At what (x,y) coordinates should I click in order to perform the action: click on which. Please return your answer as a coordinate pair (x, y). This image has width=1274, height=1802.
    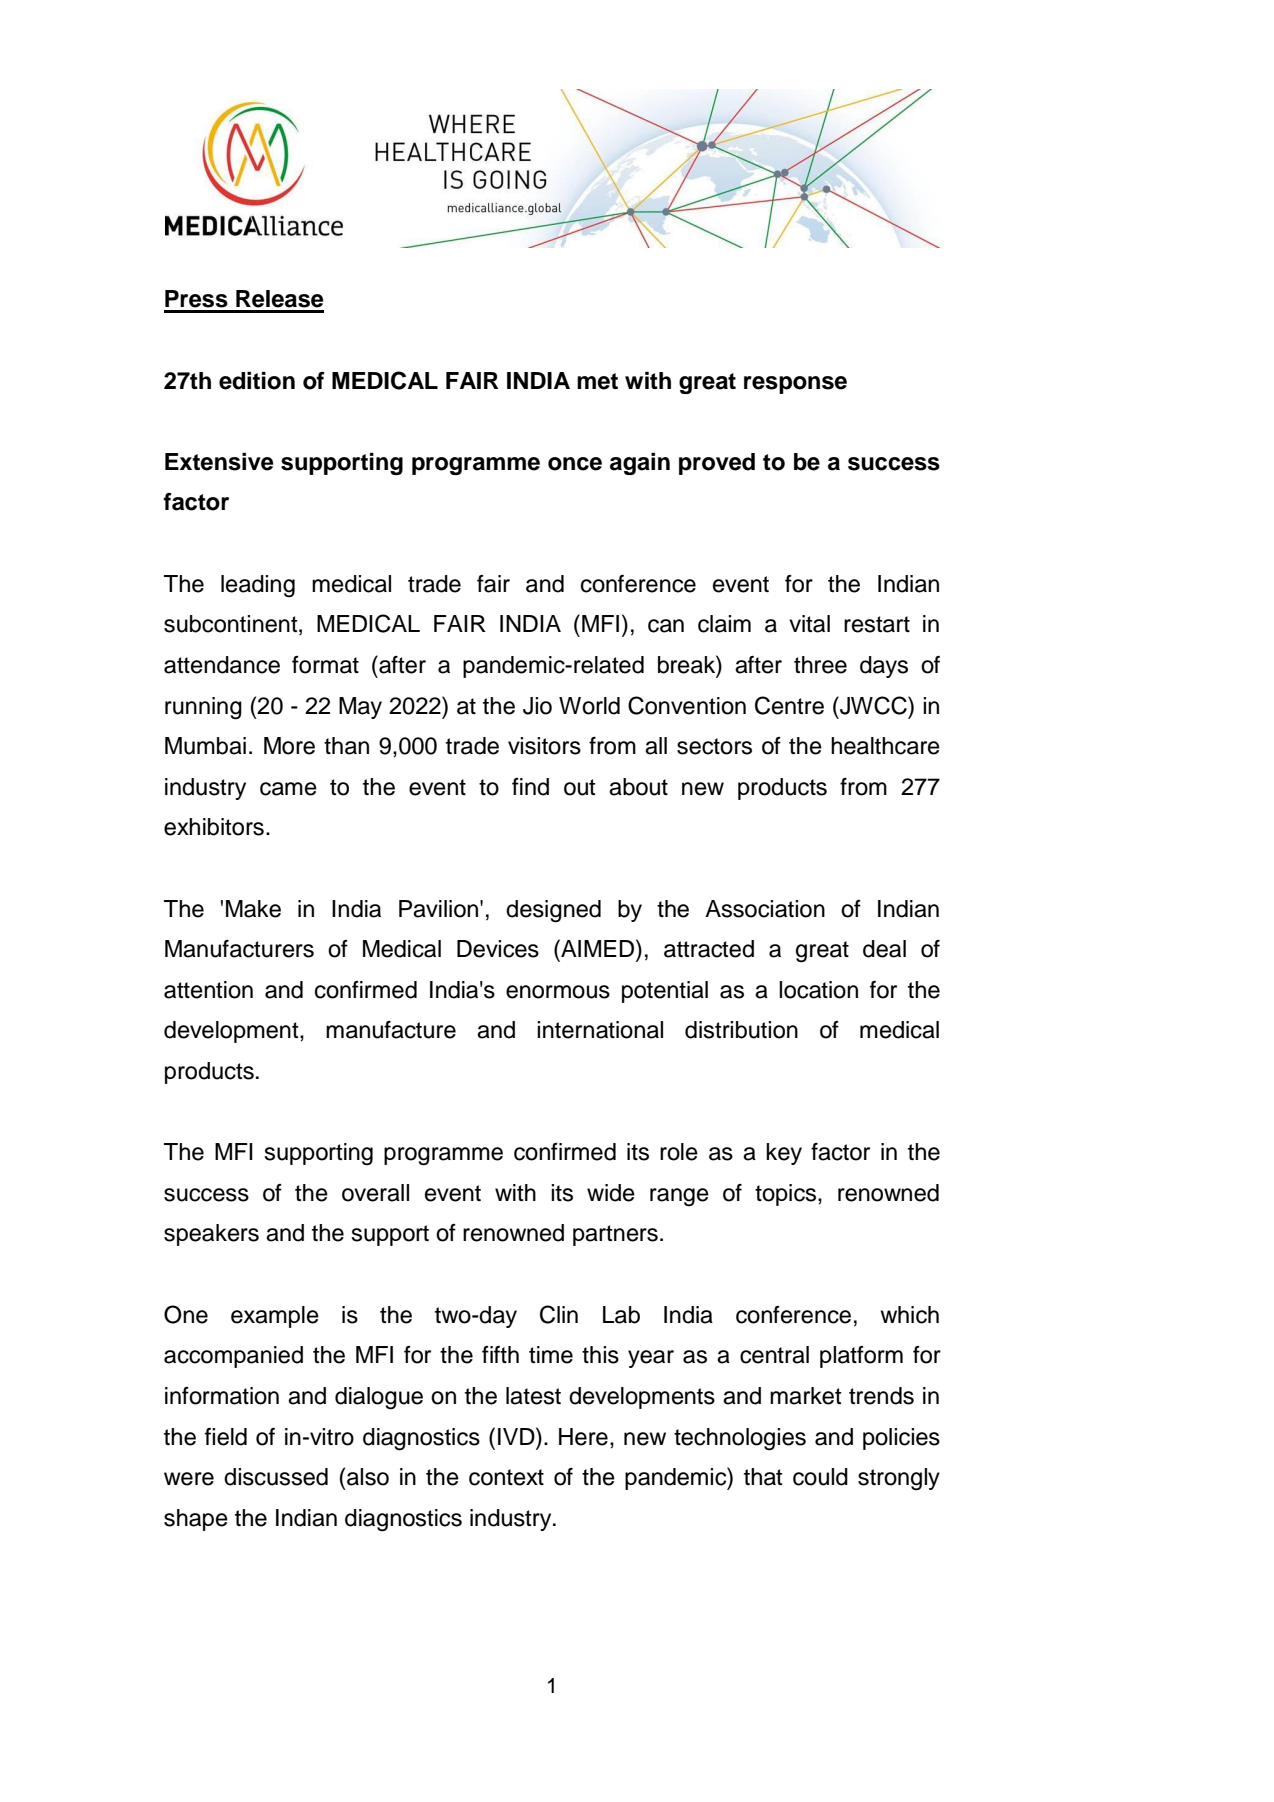
    Looking at the image, I should click on (909, 1315).
